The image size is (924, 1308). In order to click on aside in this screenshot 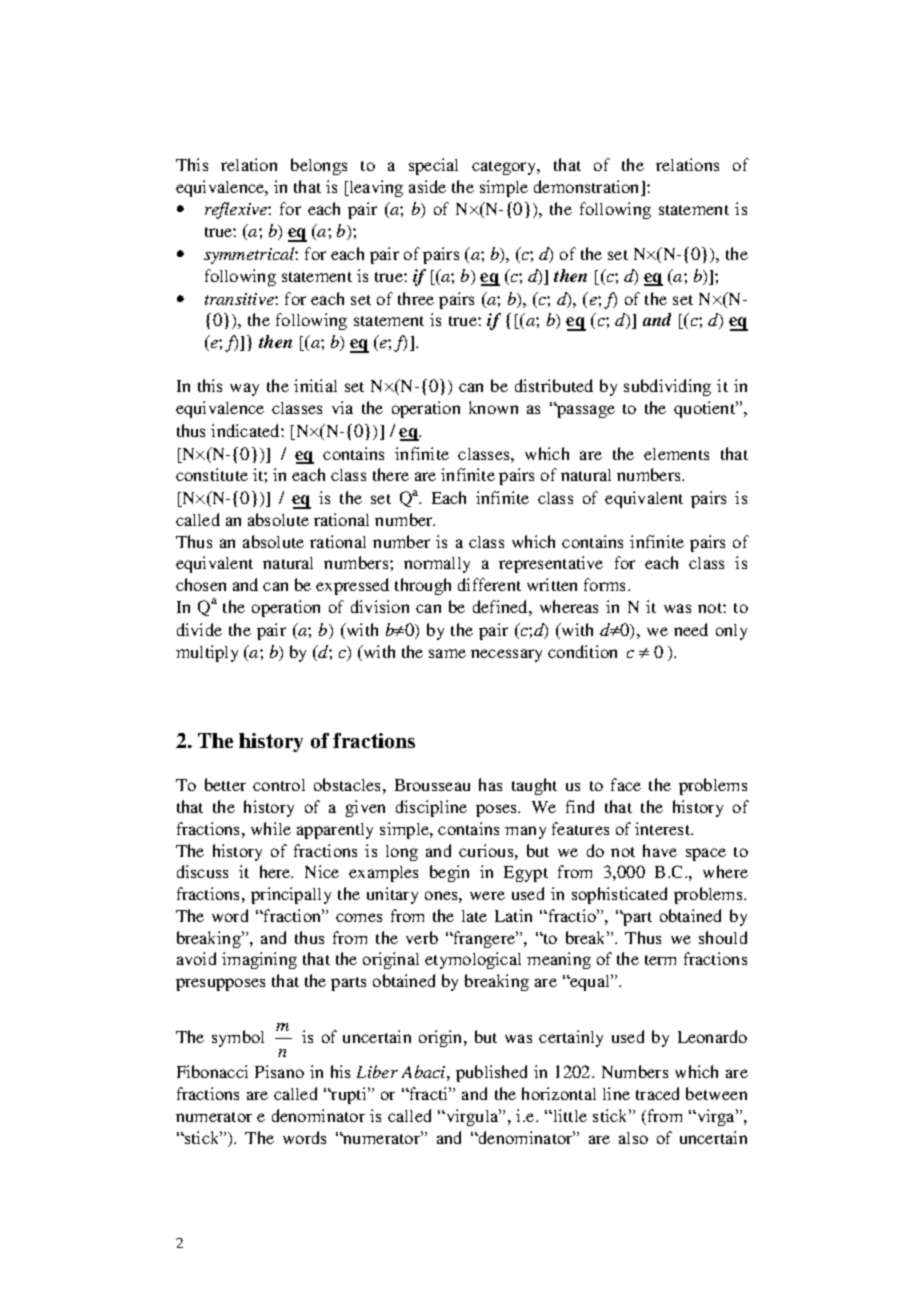, I will do `click(427, 186)`.
